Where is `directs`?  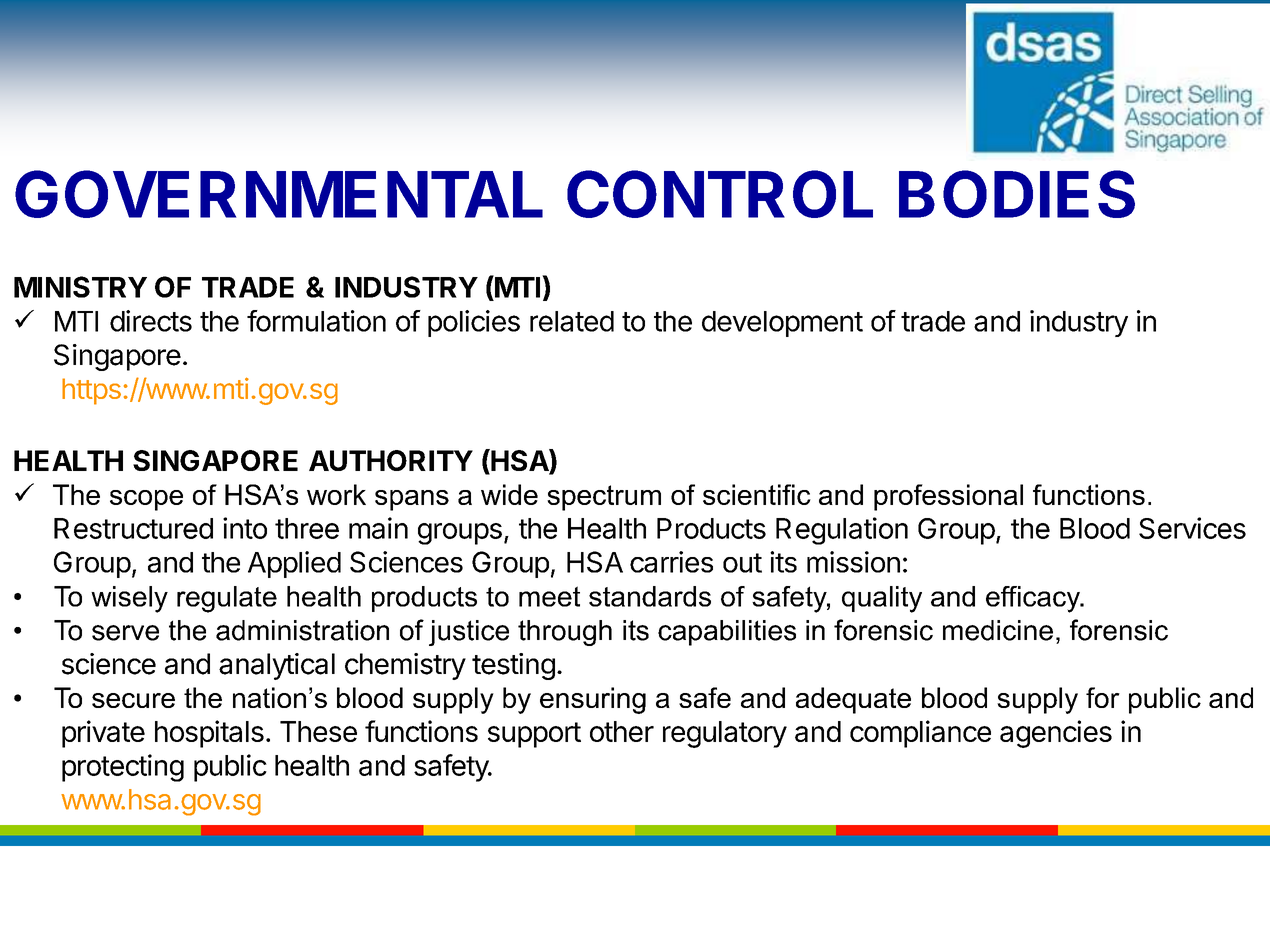 directs is located at coordinates (151, 321).
